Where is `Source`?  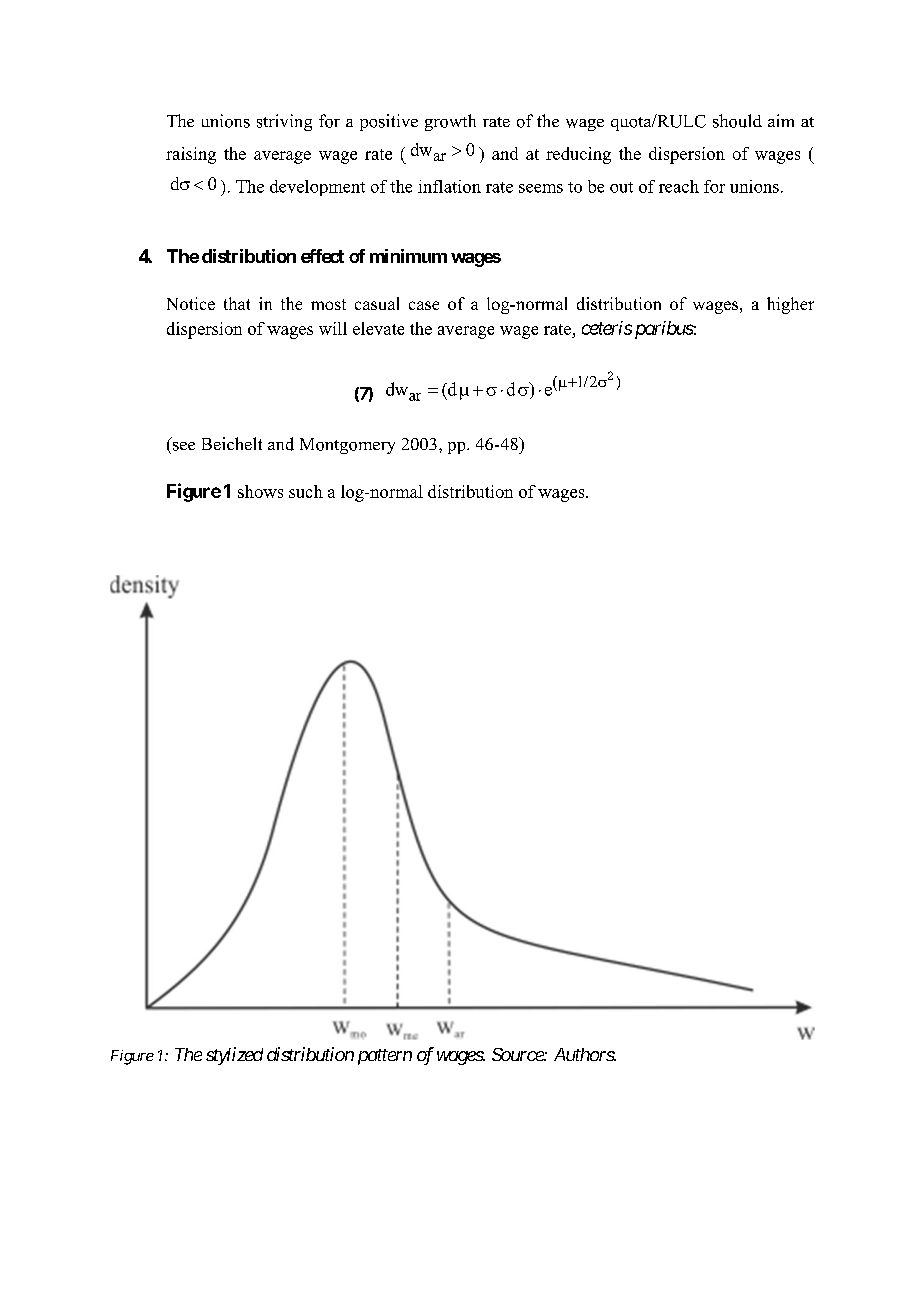 Source is located at coordinates (518, 1054).
